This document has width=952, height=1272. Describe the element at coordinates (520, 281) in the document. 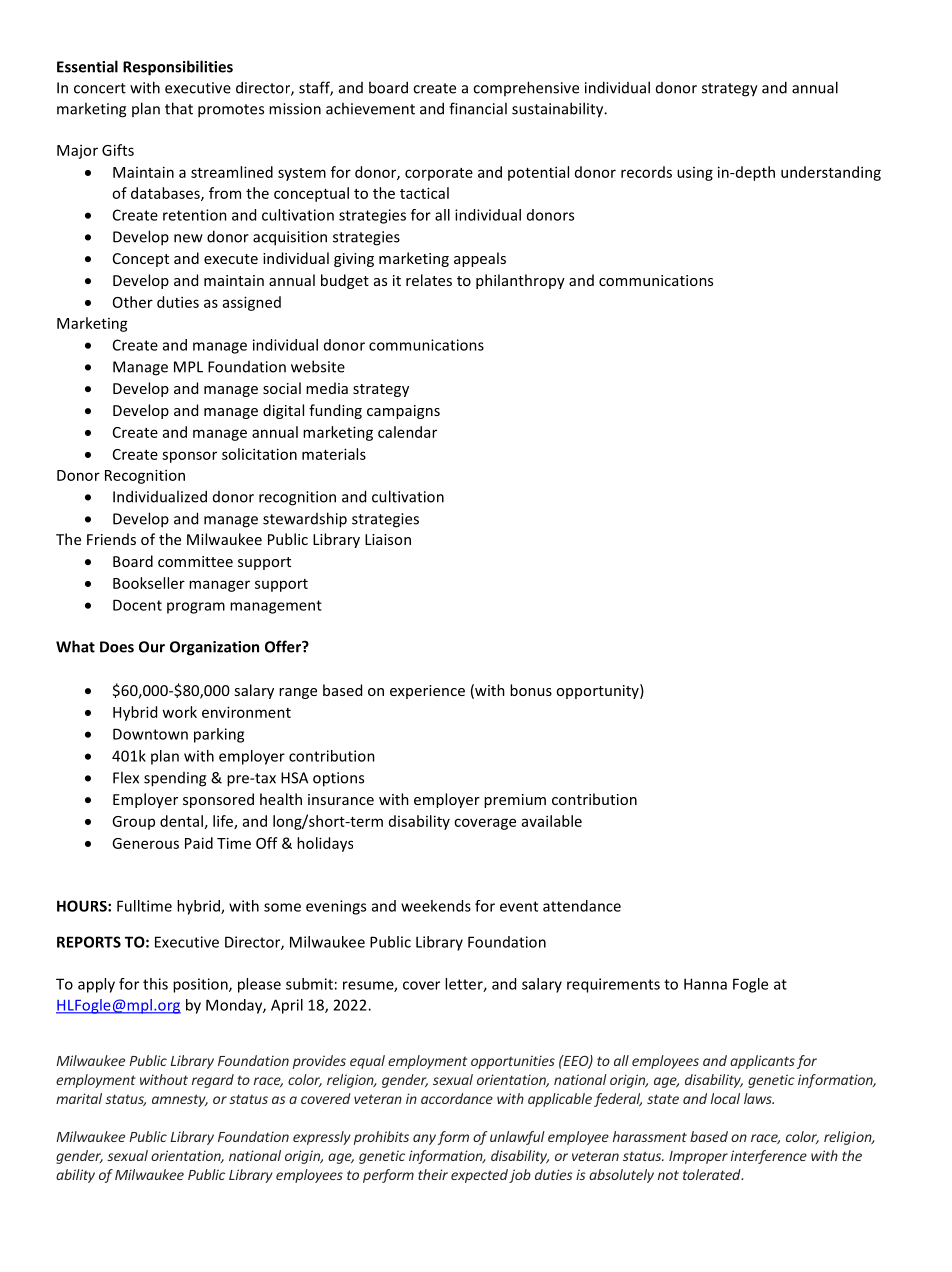

I see `philanthropy` at that location.
